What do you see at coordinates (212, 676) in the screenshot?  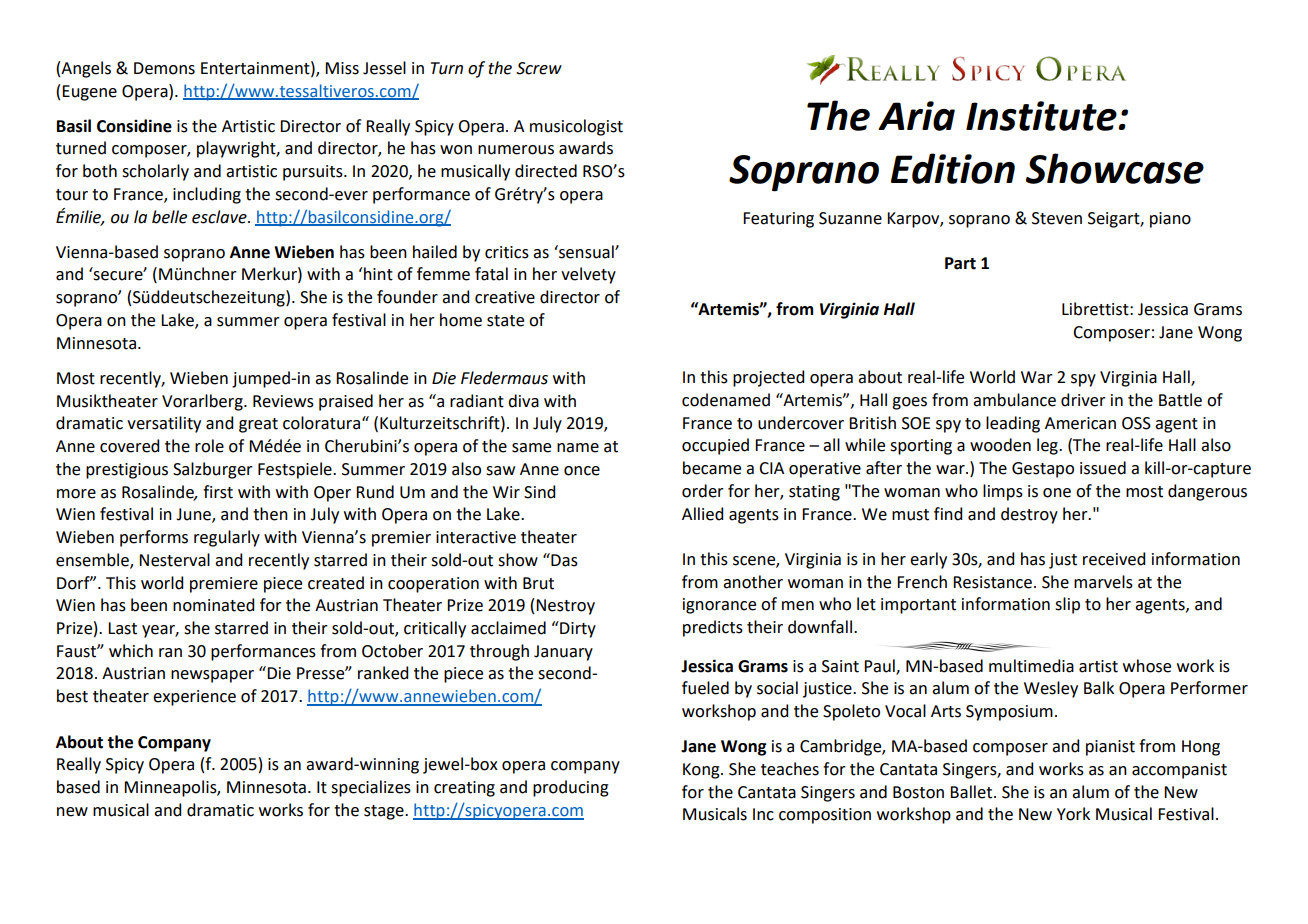 I see `newspaper` at bounding box center [212, 676].
